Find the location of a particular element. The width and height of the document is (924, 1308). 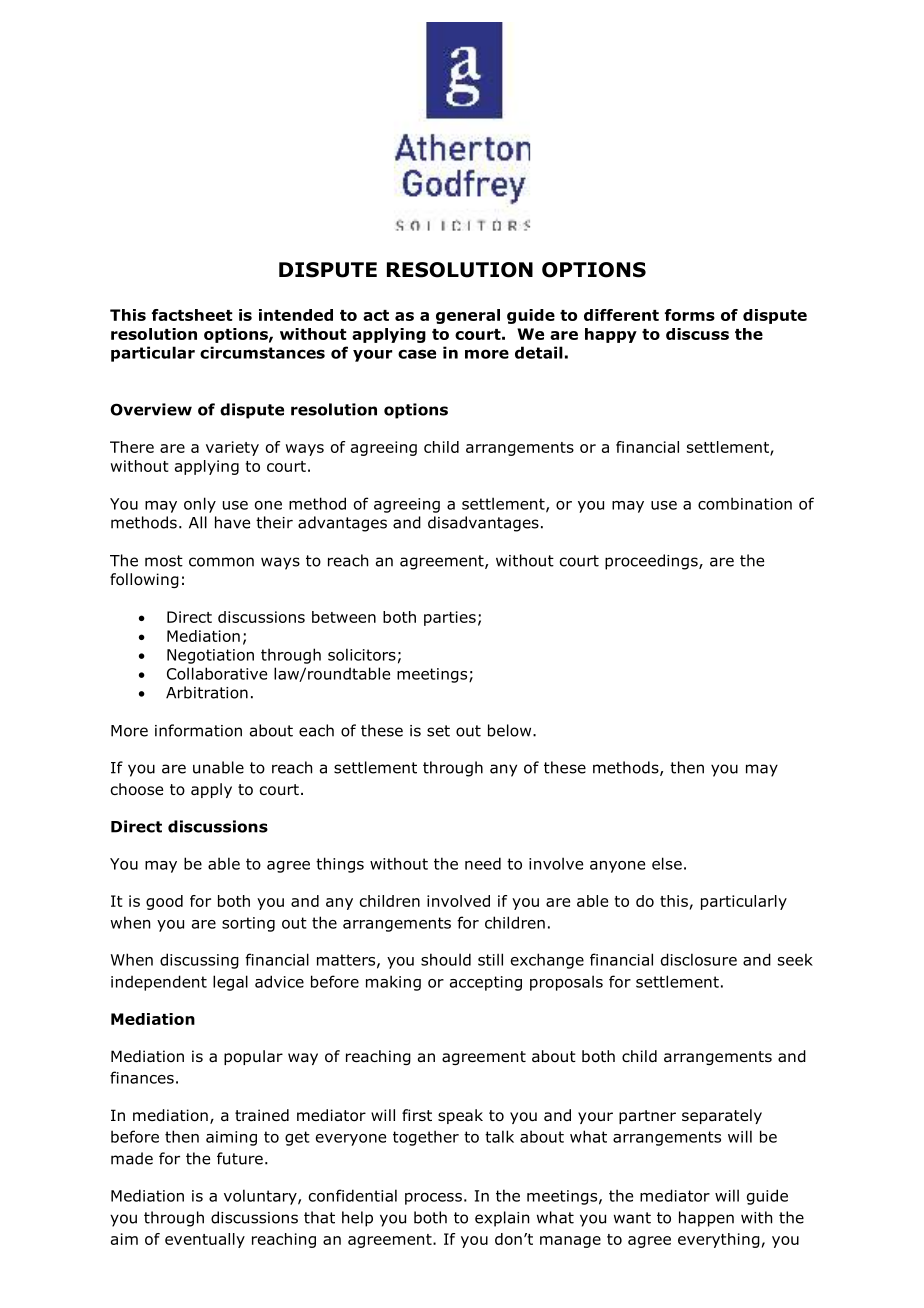

forms is located at coordinates (690, 315).
